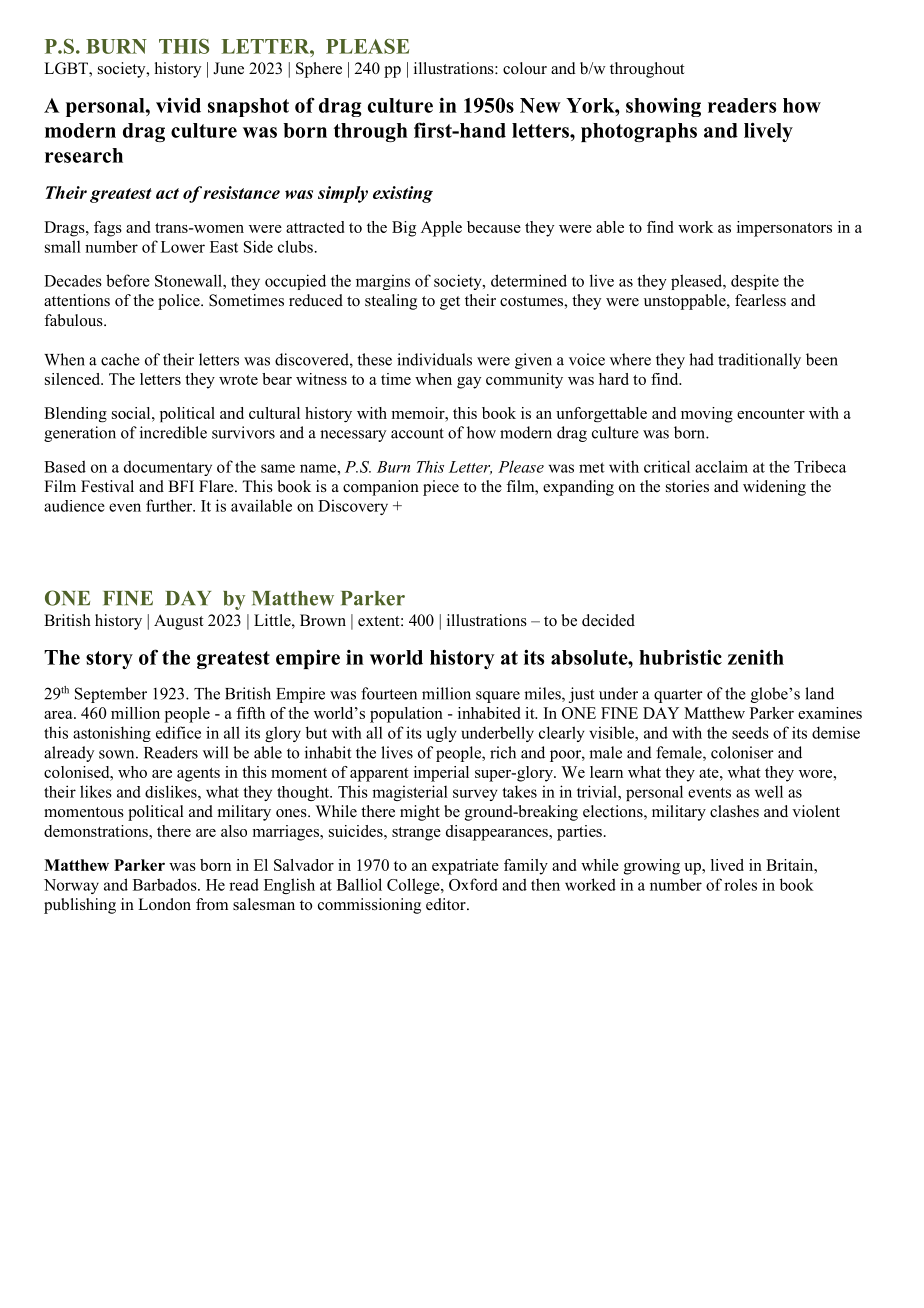  What do you see at coordinates (473, 884) in the document?
I see `Oxford` at bounding box center [473, 884].
